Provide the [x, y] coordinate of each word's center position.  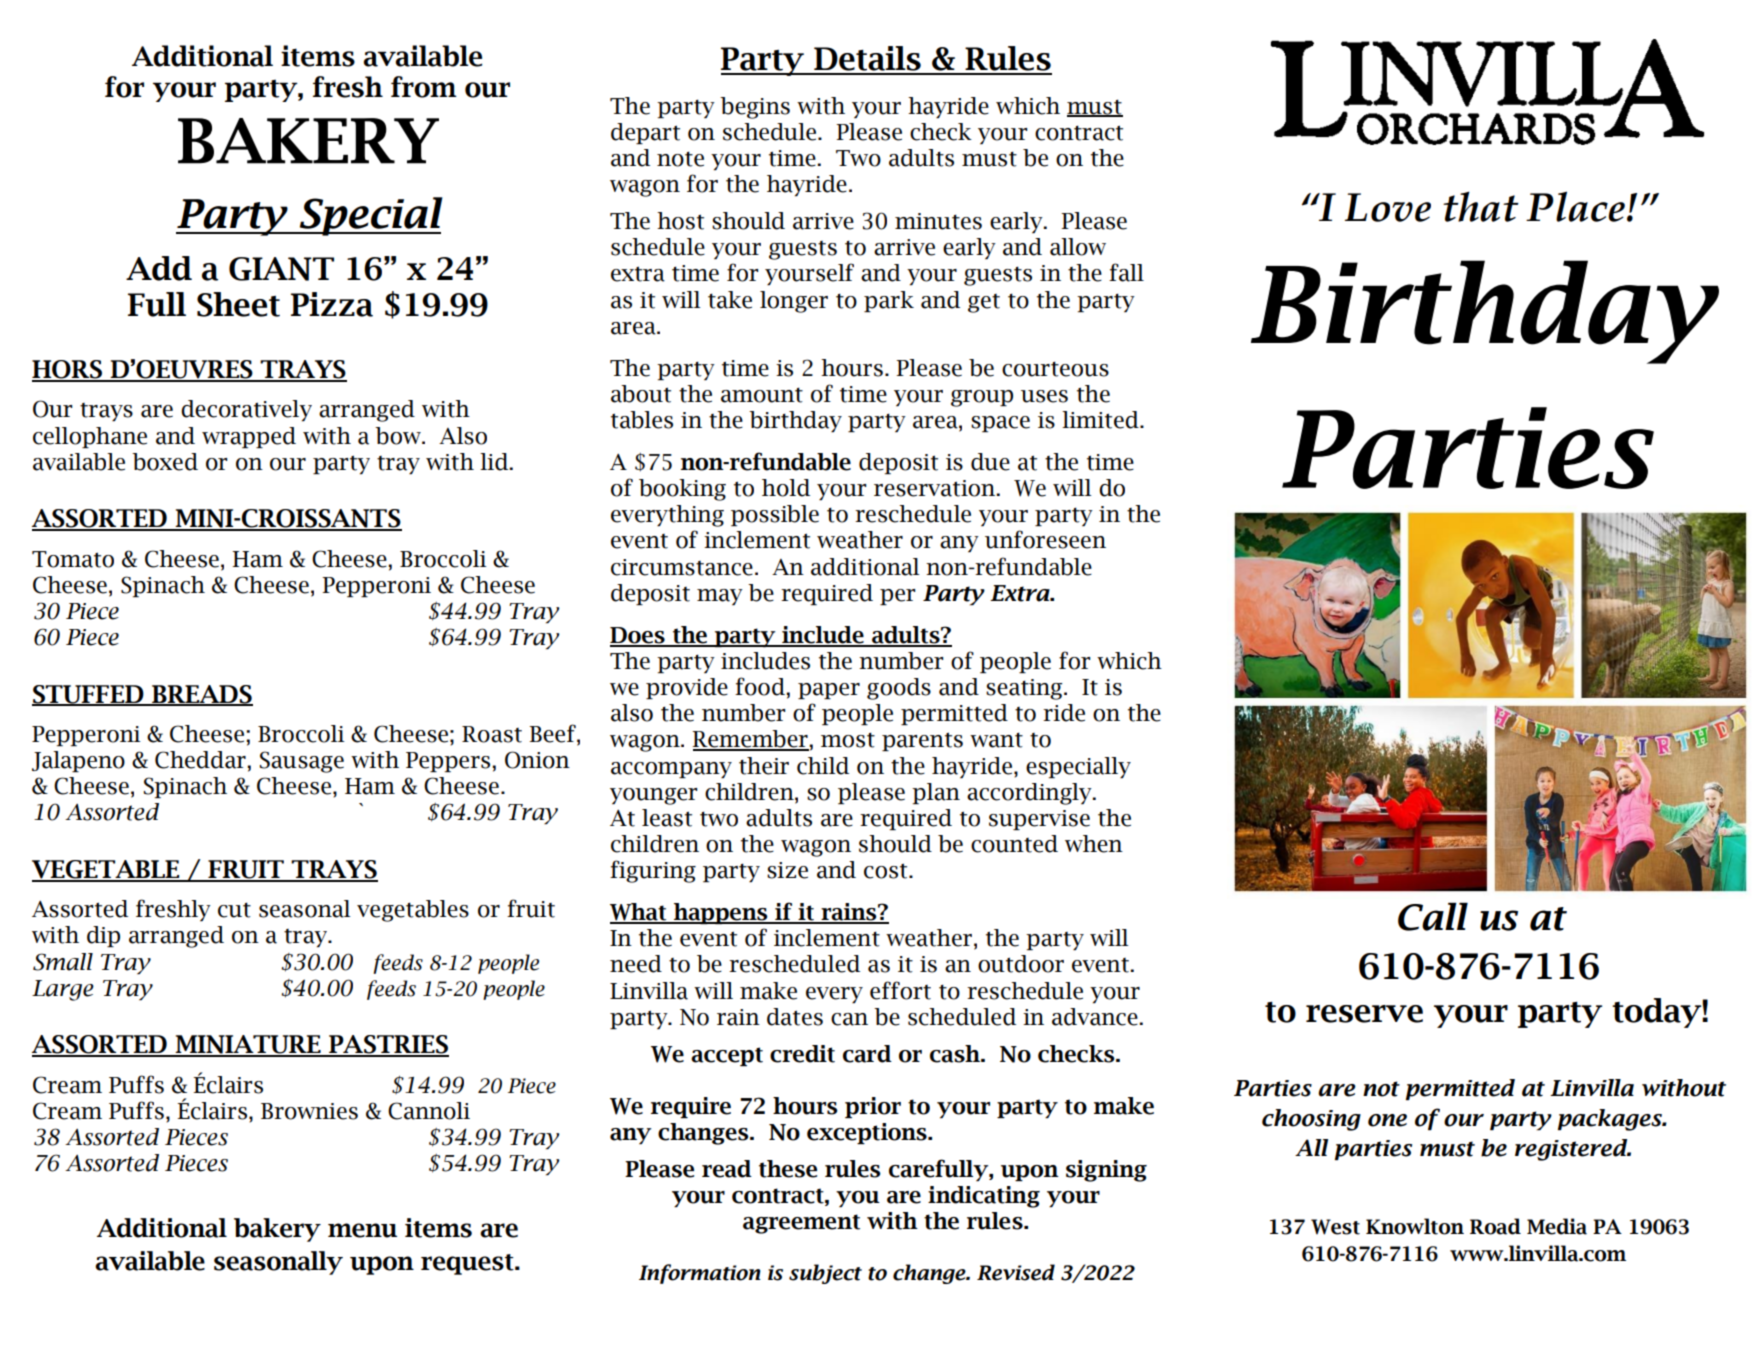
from [424, 87]
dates [795, 1017]
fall [1126, 272]
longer [794, 302]
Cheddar [200, 760]
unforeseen [1045, 539]
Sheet [238, 304]
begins [755, 108]
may [720, 597]
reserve [1364, 1014]
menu [362, 1230]
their [764, 766]
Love [1388, 207]
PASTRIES [388, 1045]
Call [1433, 917]
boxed [165, 462]
